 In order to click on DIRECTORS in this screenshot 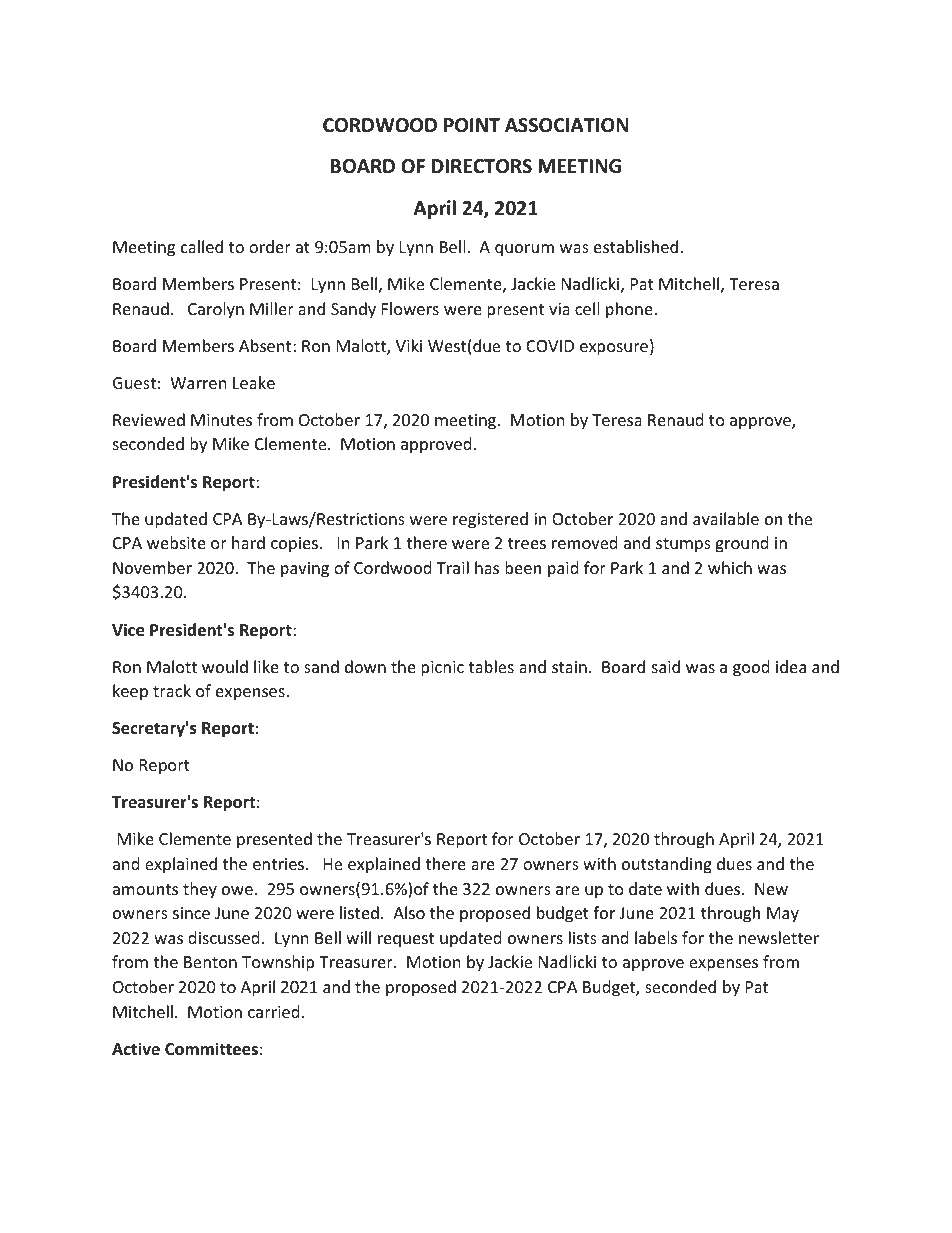, I will do `click(482, 166)`.
